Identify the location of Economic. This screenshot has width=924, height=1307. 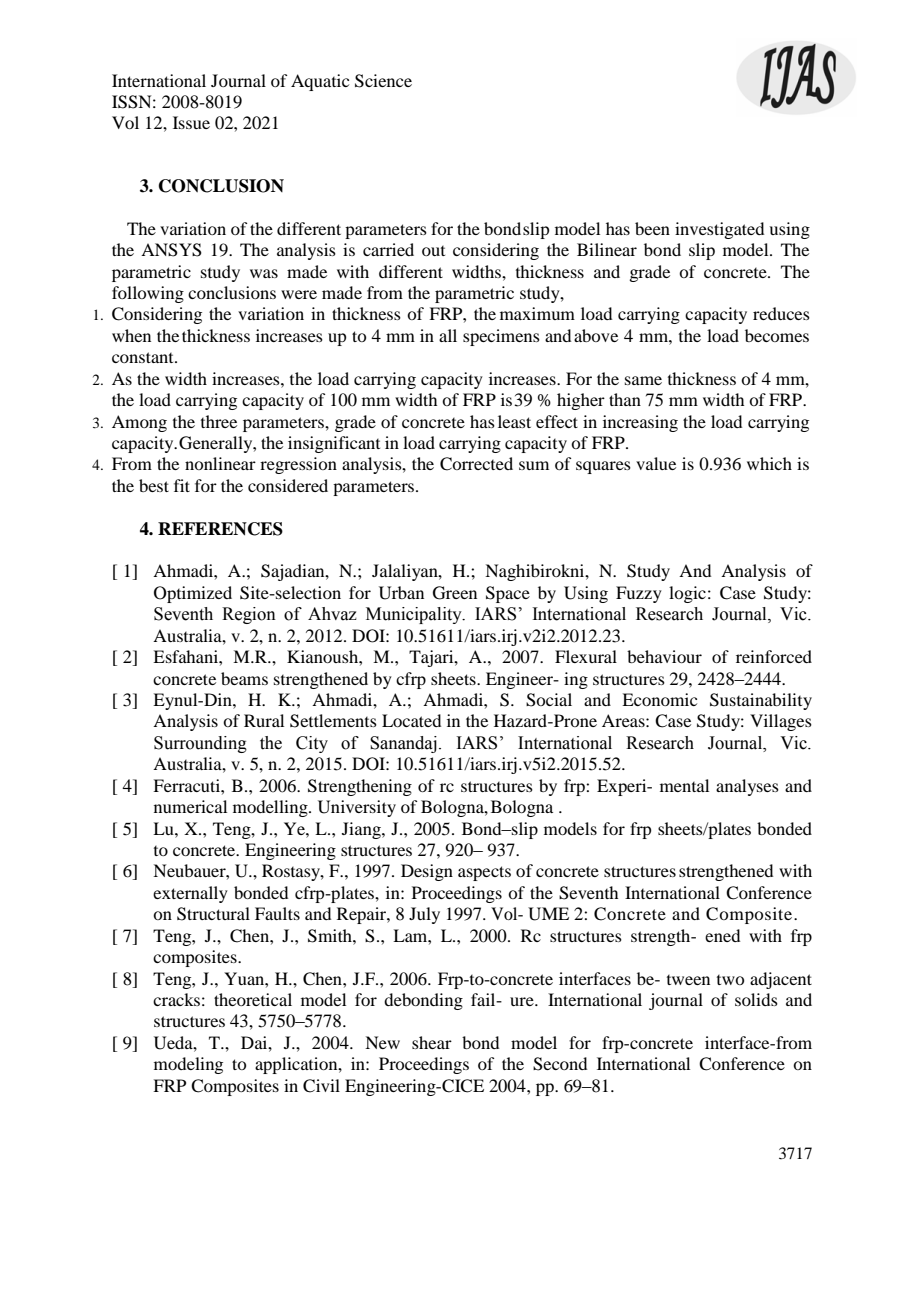
(659, 699).
